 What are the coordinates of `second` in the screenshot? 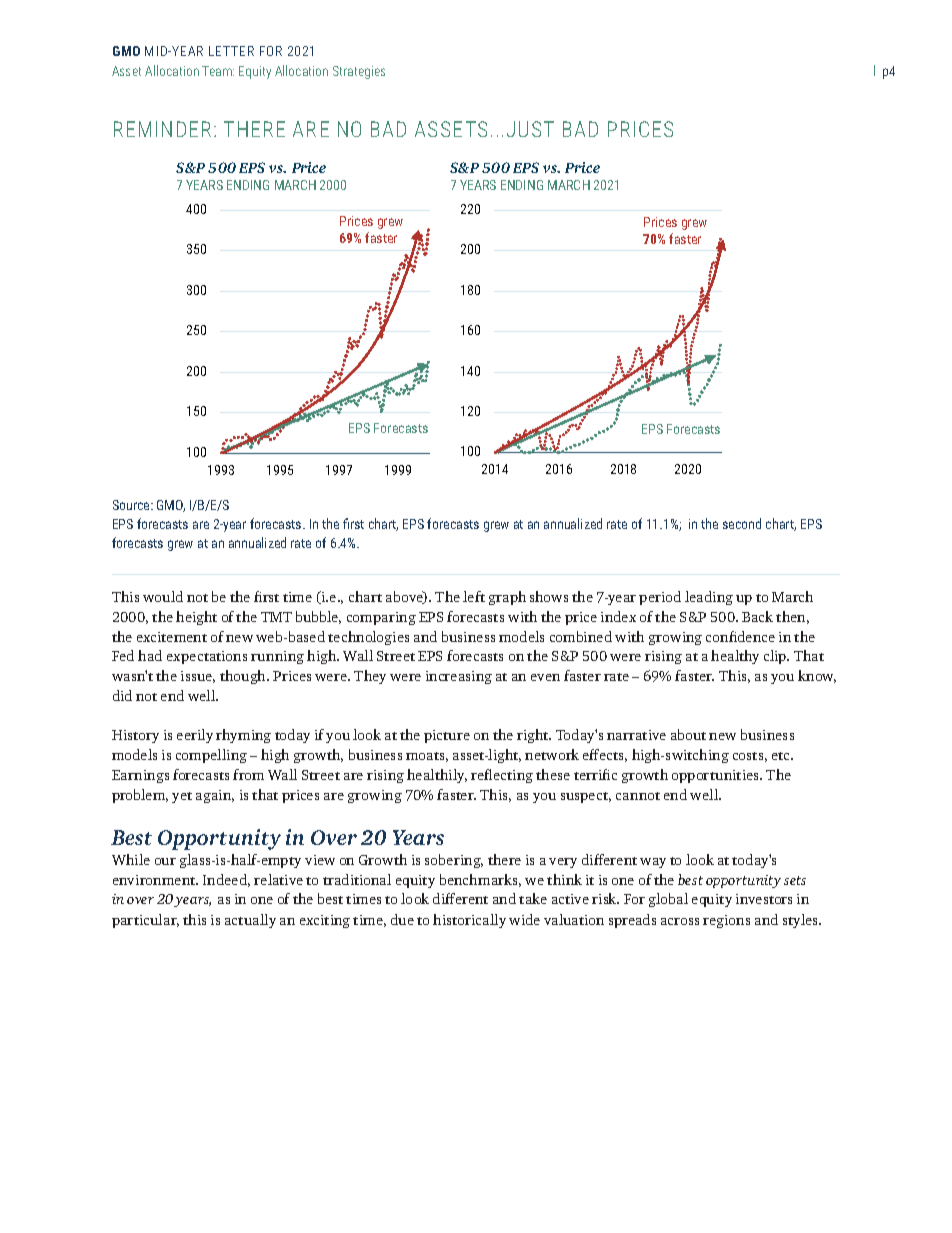 It's located at (742, 523).
